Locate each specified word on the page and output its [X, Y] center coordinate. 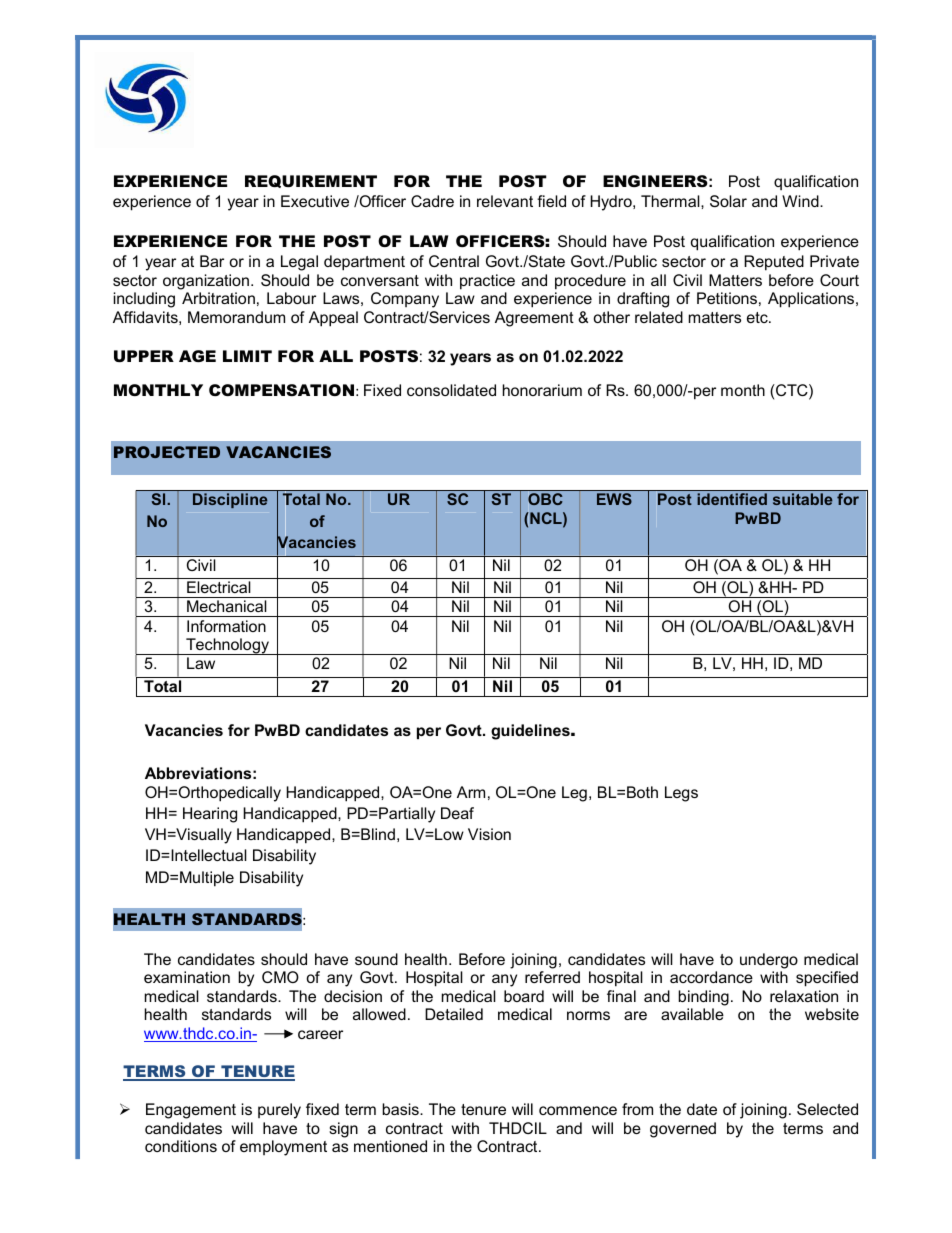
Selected [827, 1109]
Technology [228, 646]
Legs [681, 794]
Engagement [191, 1111]
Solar [728, 201]
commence [578, 1110]
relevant [505, 201]
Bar [212, 261]
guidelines [531, 732]
